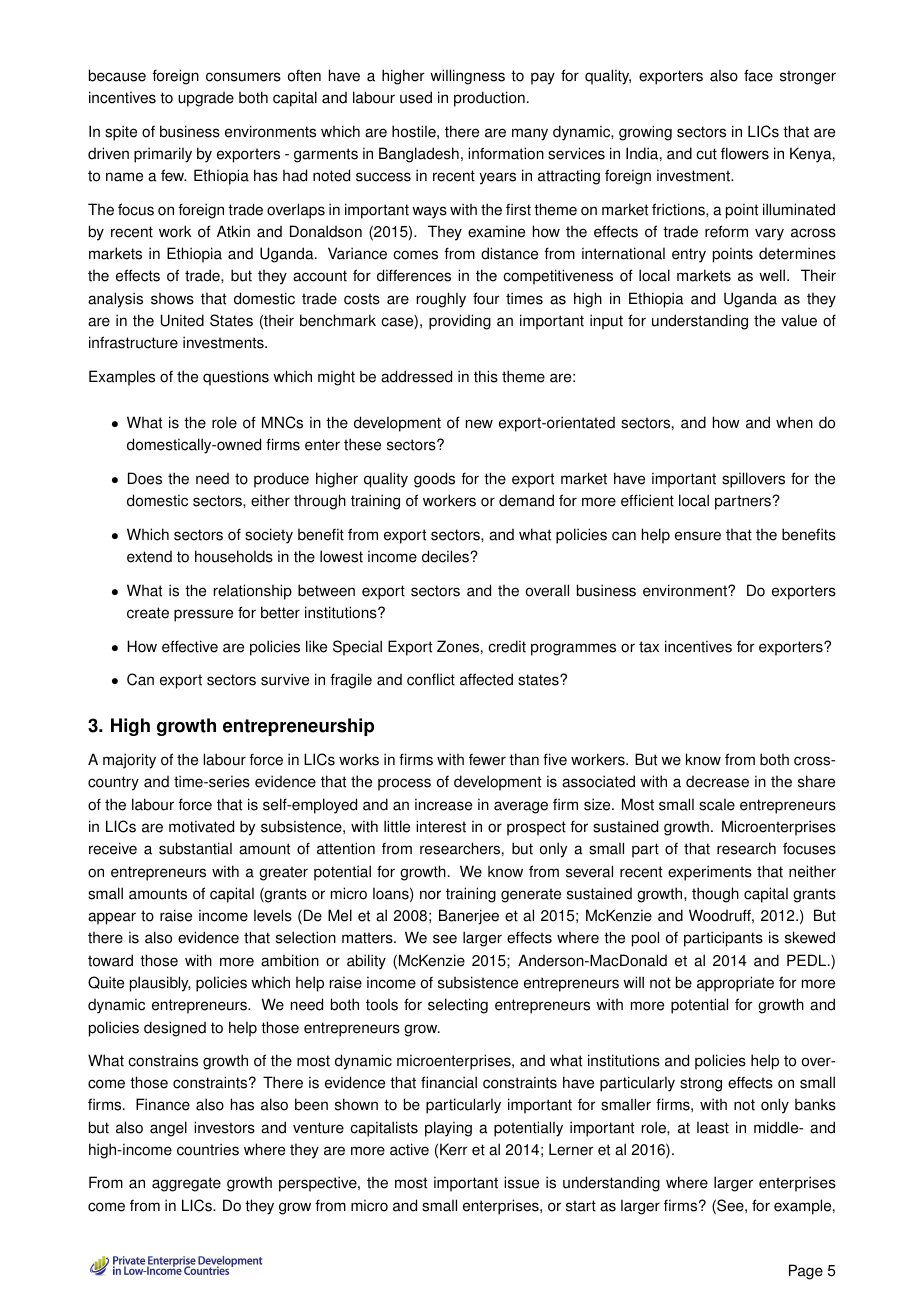 This document has width=924, height=1308. What do you see at coordinates (521, 1182) in the document?
I see `issue` at bounding box center [521, 1182].
